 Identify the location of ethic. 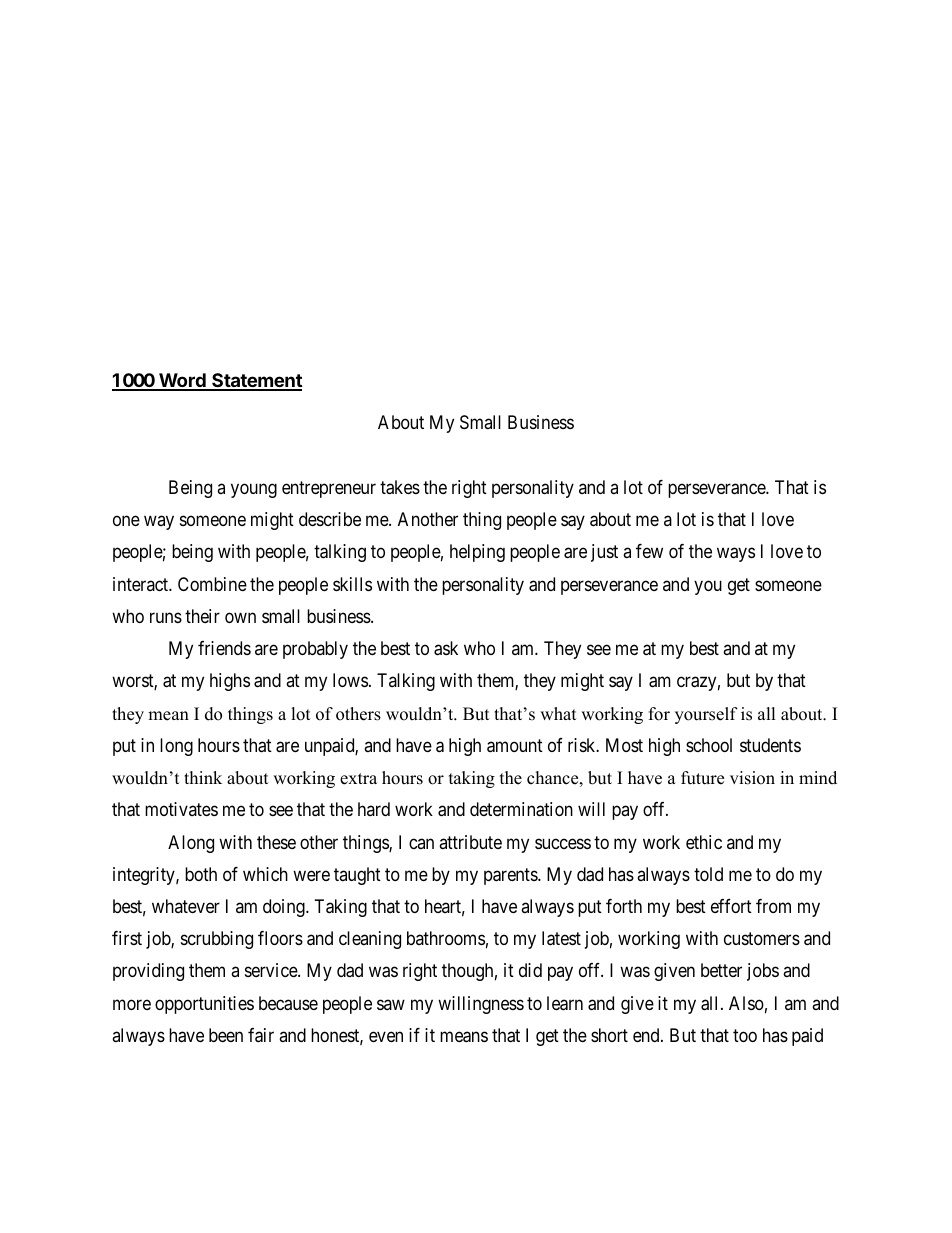
(704, 842).
